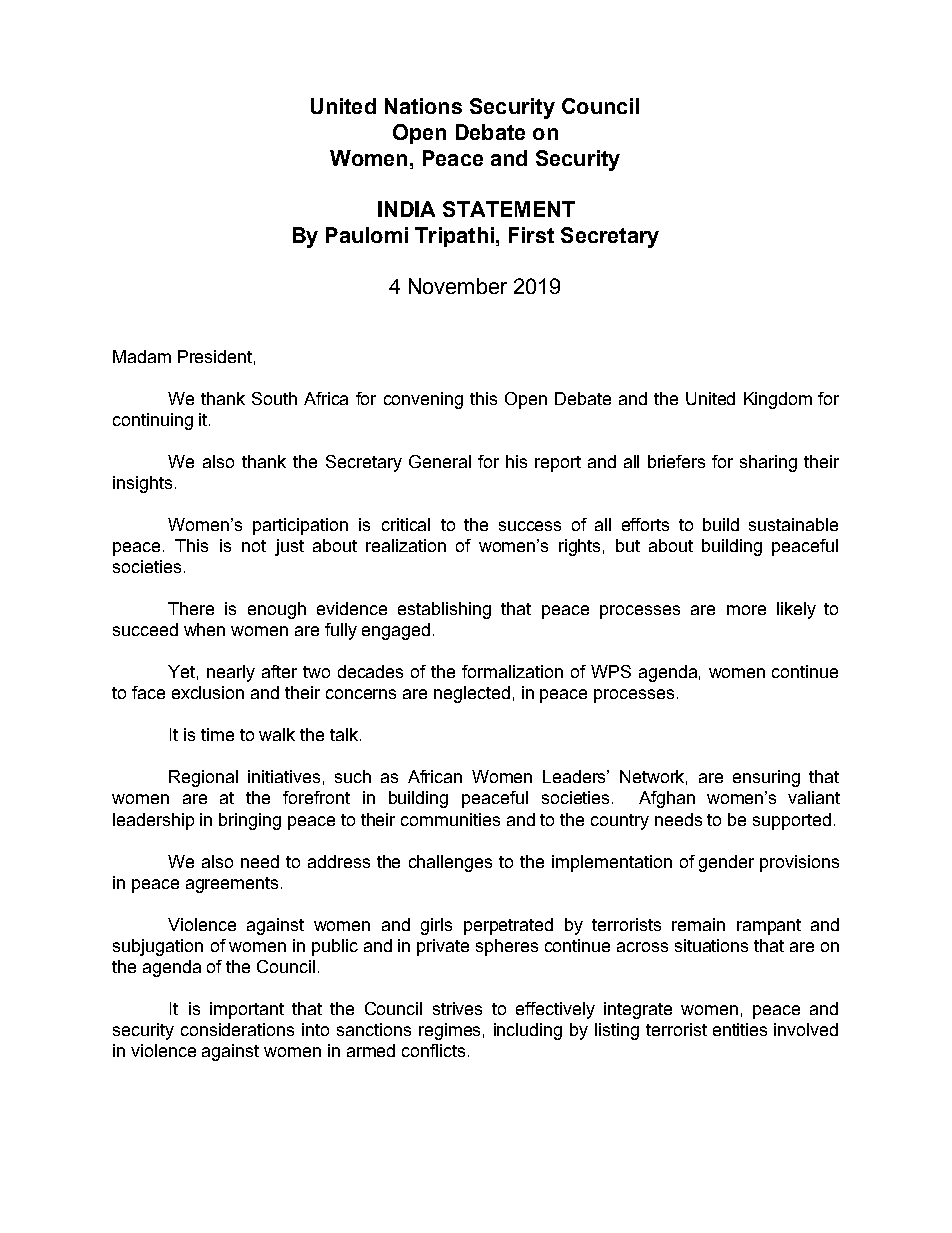 This image has height=1233, width=952. What do you see at coordinates (766, 778) in the image?
I see `ensuring` at bounding box center [766, 778].
